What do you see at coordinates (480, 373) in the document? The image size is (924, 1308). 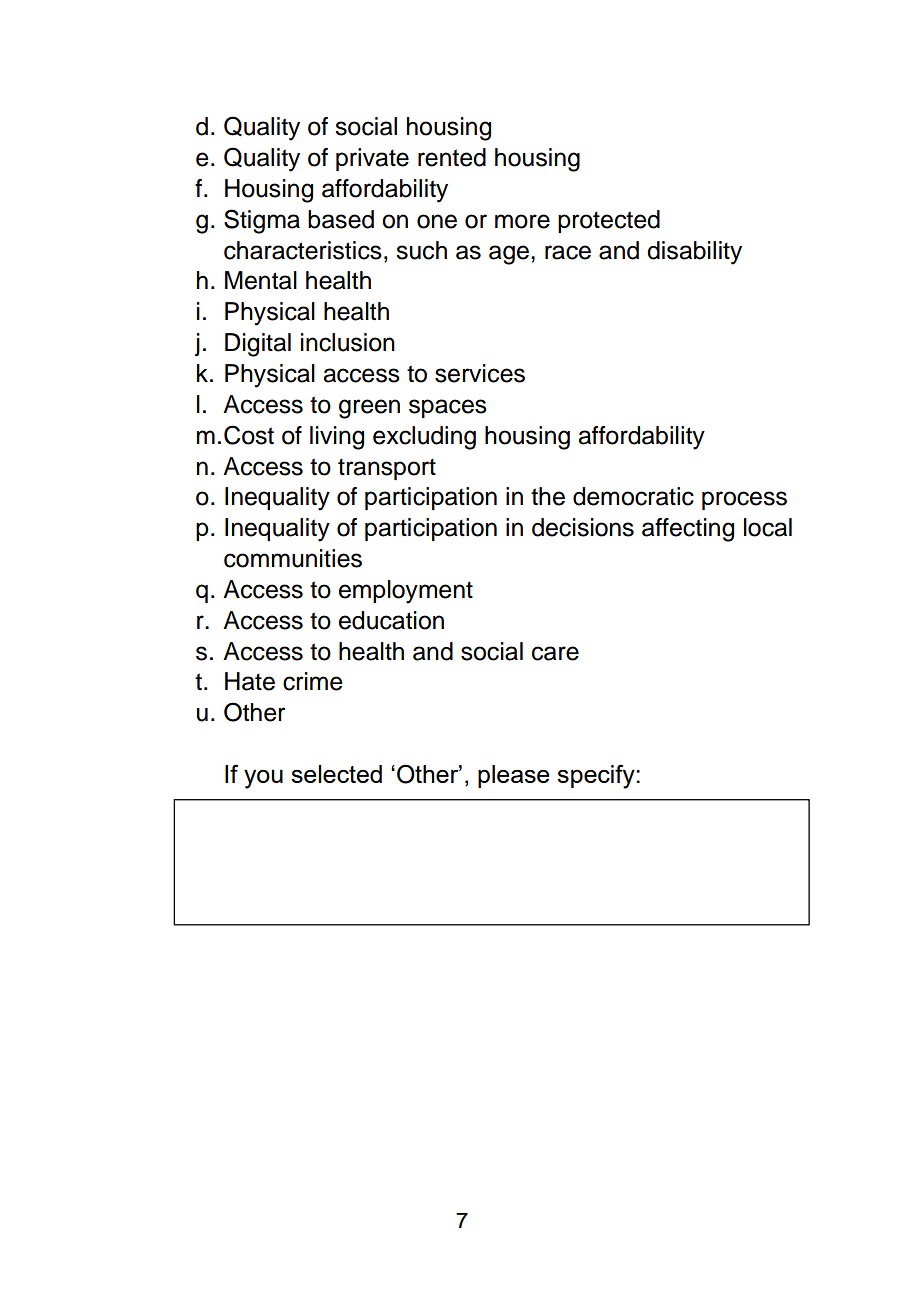 I see `services` at bounding box center [480, 373].
